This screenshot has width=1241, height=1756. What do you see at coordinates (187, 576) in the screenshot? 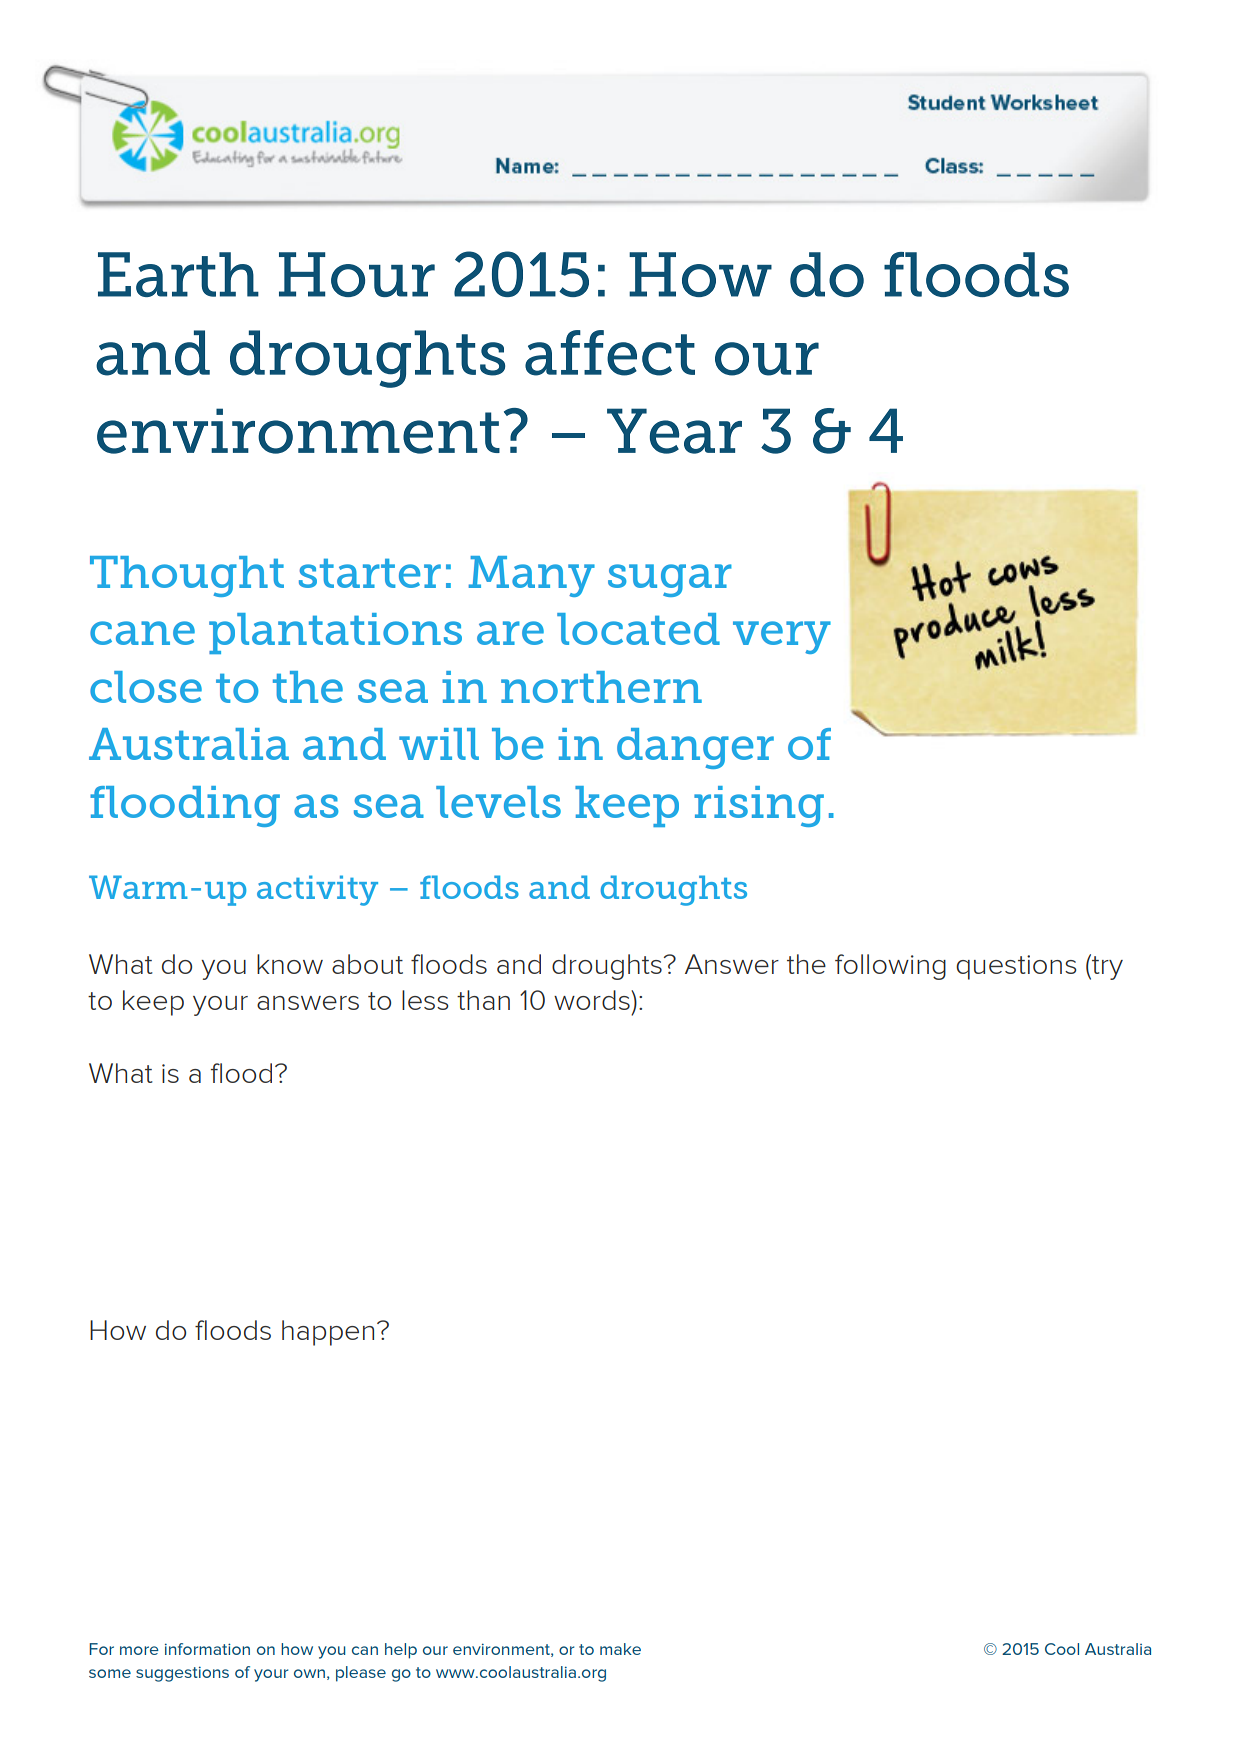
I see `Thought` at bounding box center [187, 576].
